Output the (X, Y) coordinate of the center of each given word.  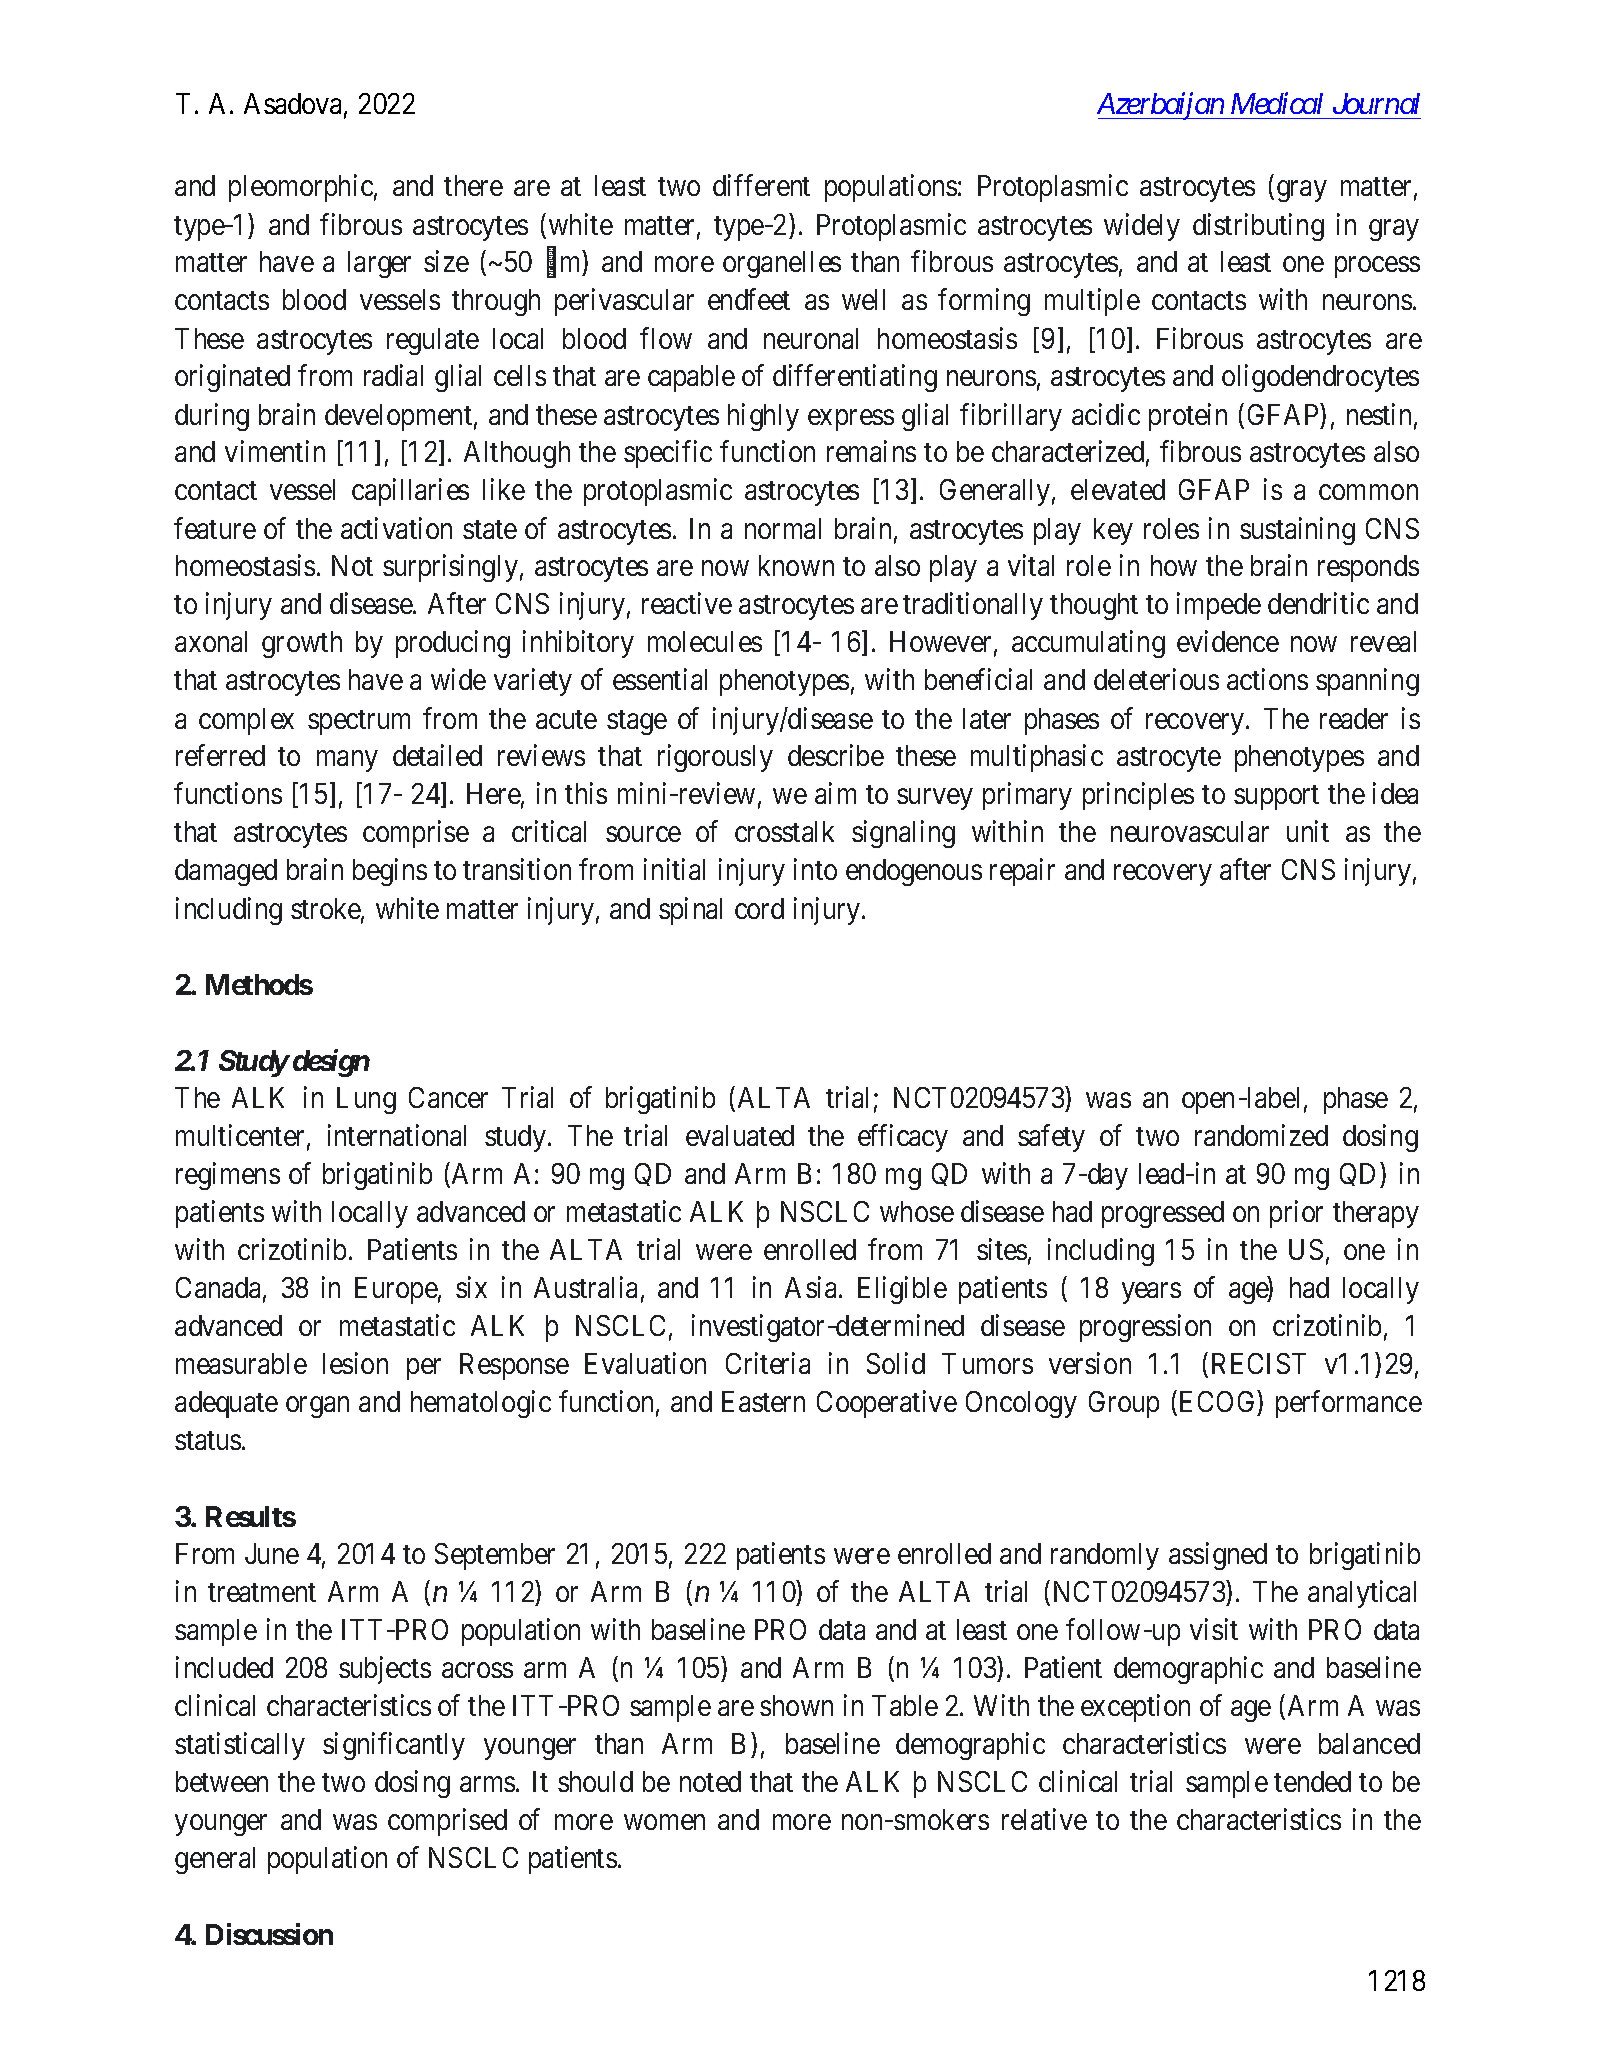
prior (1296, 1214)
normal (783, 528)
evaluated (740, 1135)
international (397, 1135)
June (272, 1553)
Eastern (763, 1401)
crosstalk (784, 831)
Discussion (269, 1934)
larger (379, 264)
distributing (1258, 227)
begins (390, 872)
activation (396, 528)
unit (1308, 831)
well (863, 299)
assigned (1218, 1556)
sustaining (1297, 531)
